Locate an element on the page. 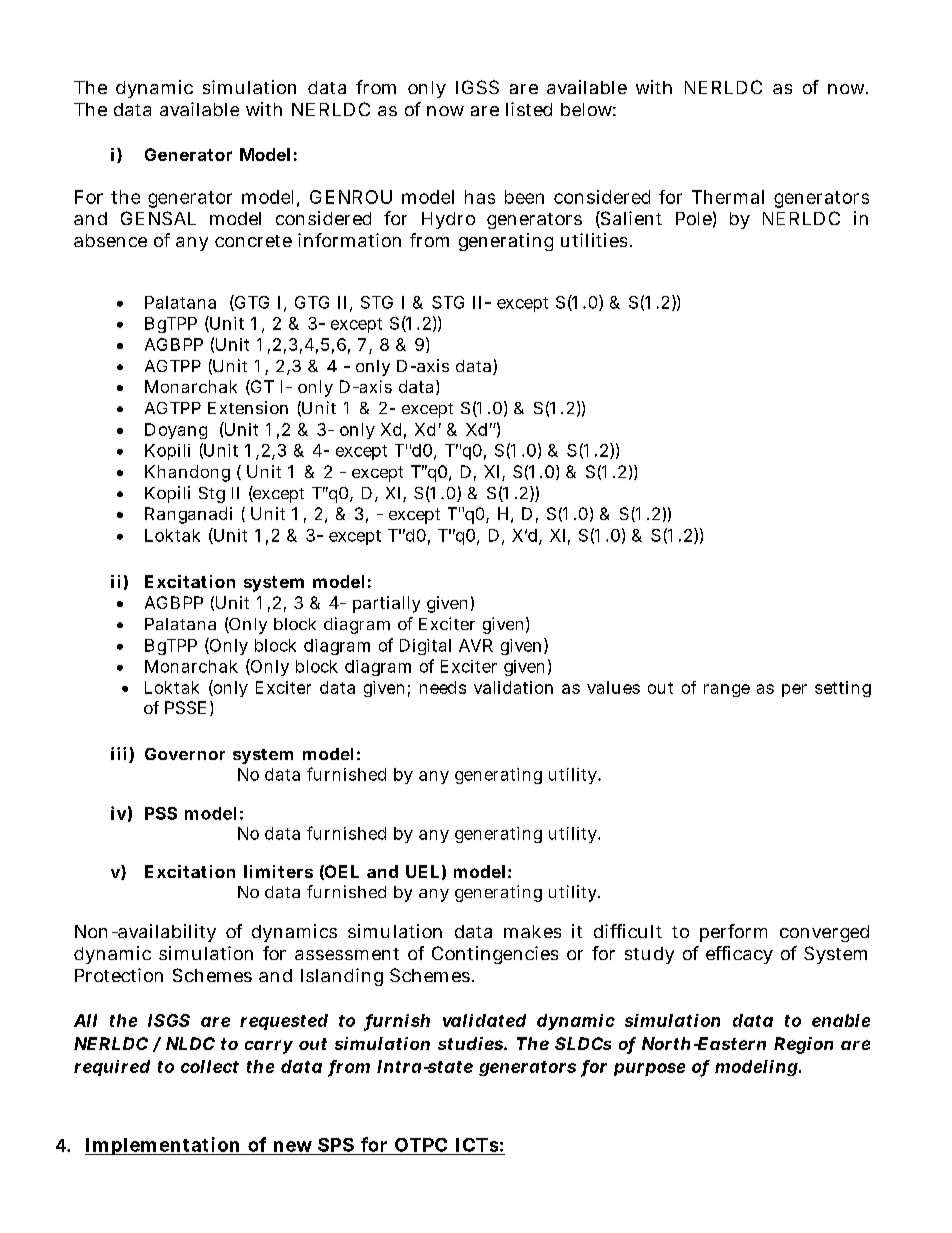  utilities is located at coordinates (596, 240).
